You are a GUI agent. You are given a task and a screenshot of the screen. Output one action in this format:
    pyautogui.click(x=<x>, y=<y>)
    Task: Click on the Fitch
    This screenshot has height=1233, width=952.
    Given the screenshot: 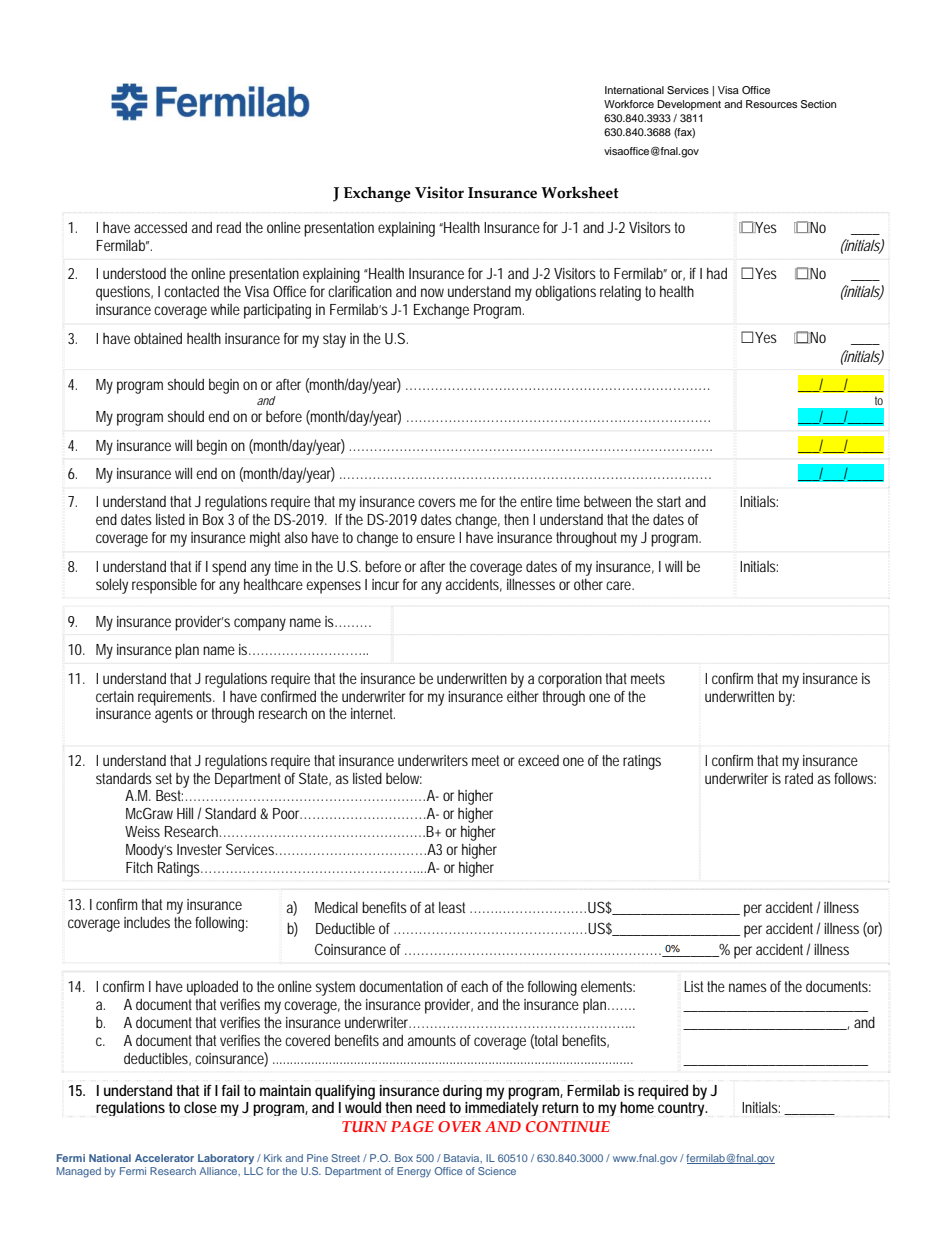 What is the action you would take?
    pyautogui.click(x=139, y=867)
